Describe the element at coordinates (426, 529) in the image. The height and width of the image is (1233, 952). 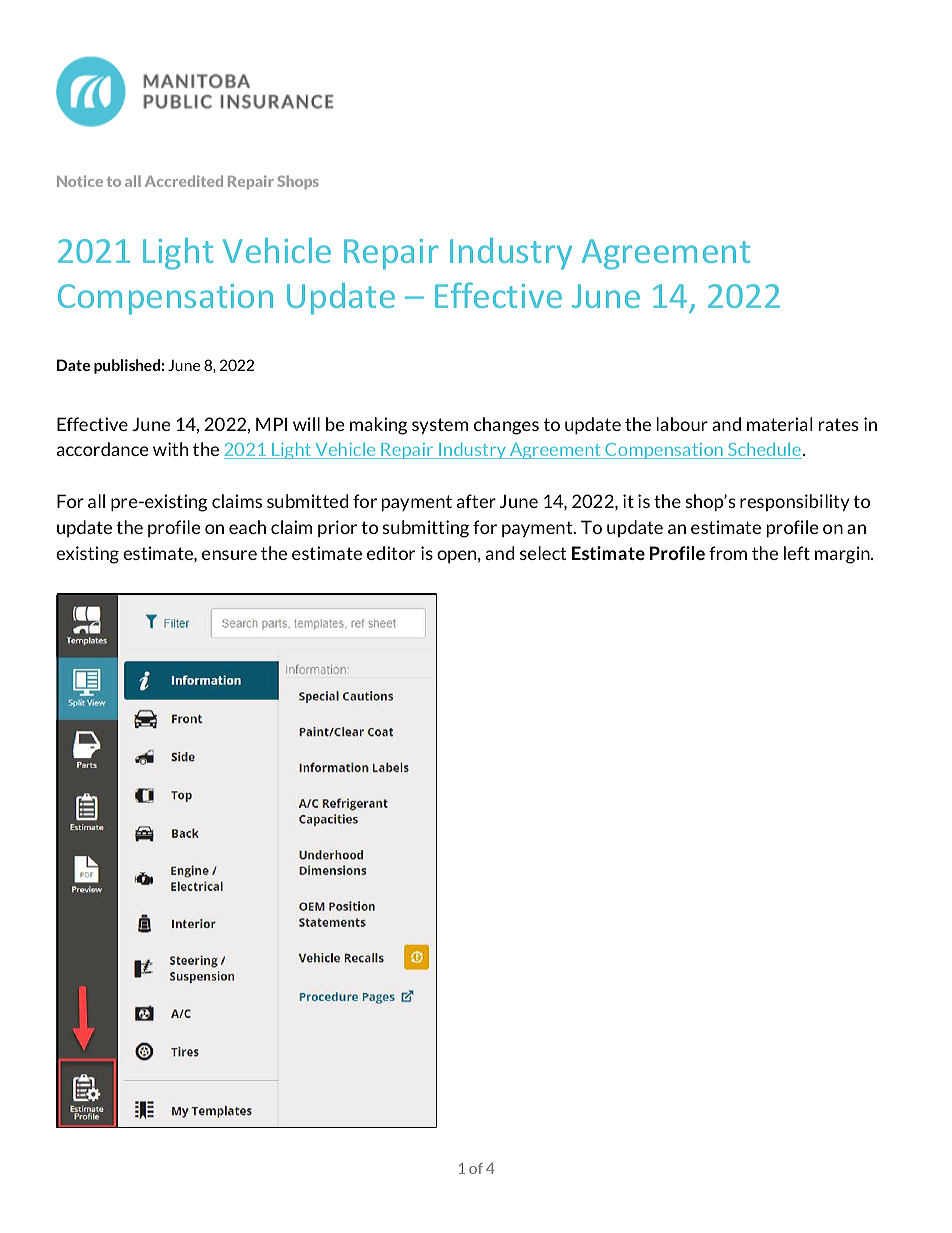
I see `submitting` at that location.
